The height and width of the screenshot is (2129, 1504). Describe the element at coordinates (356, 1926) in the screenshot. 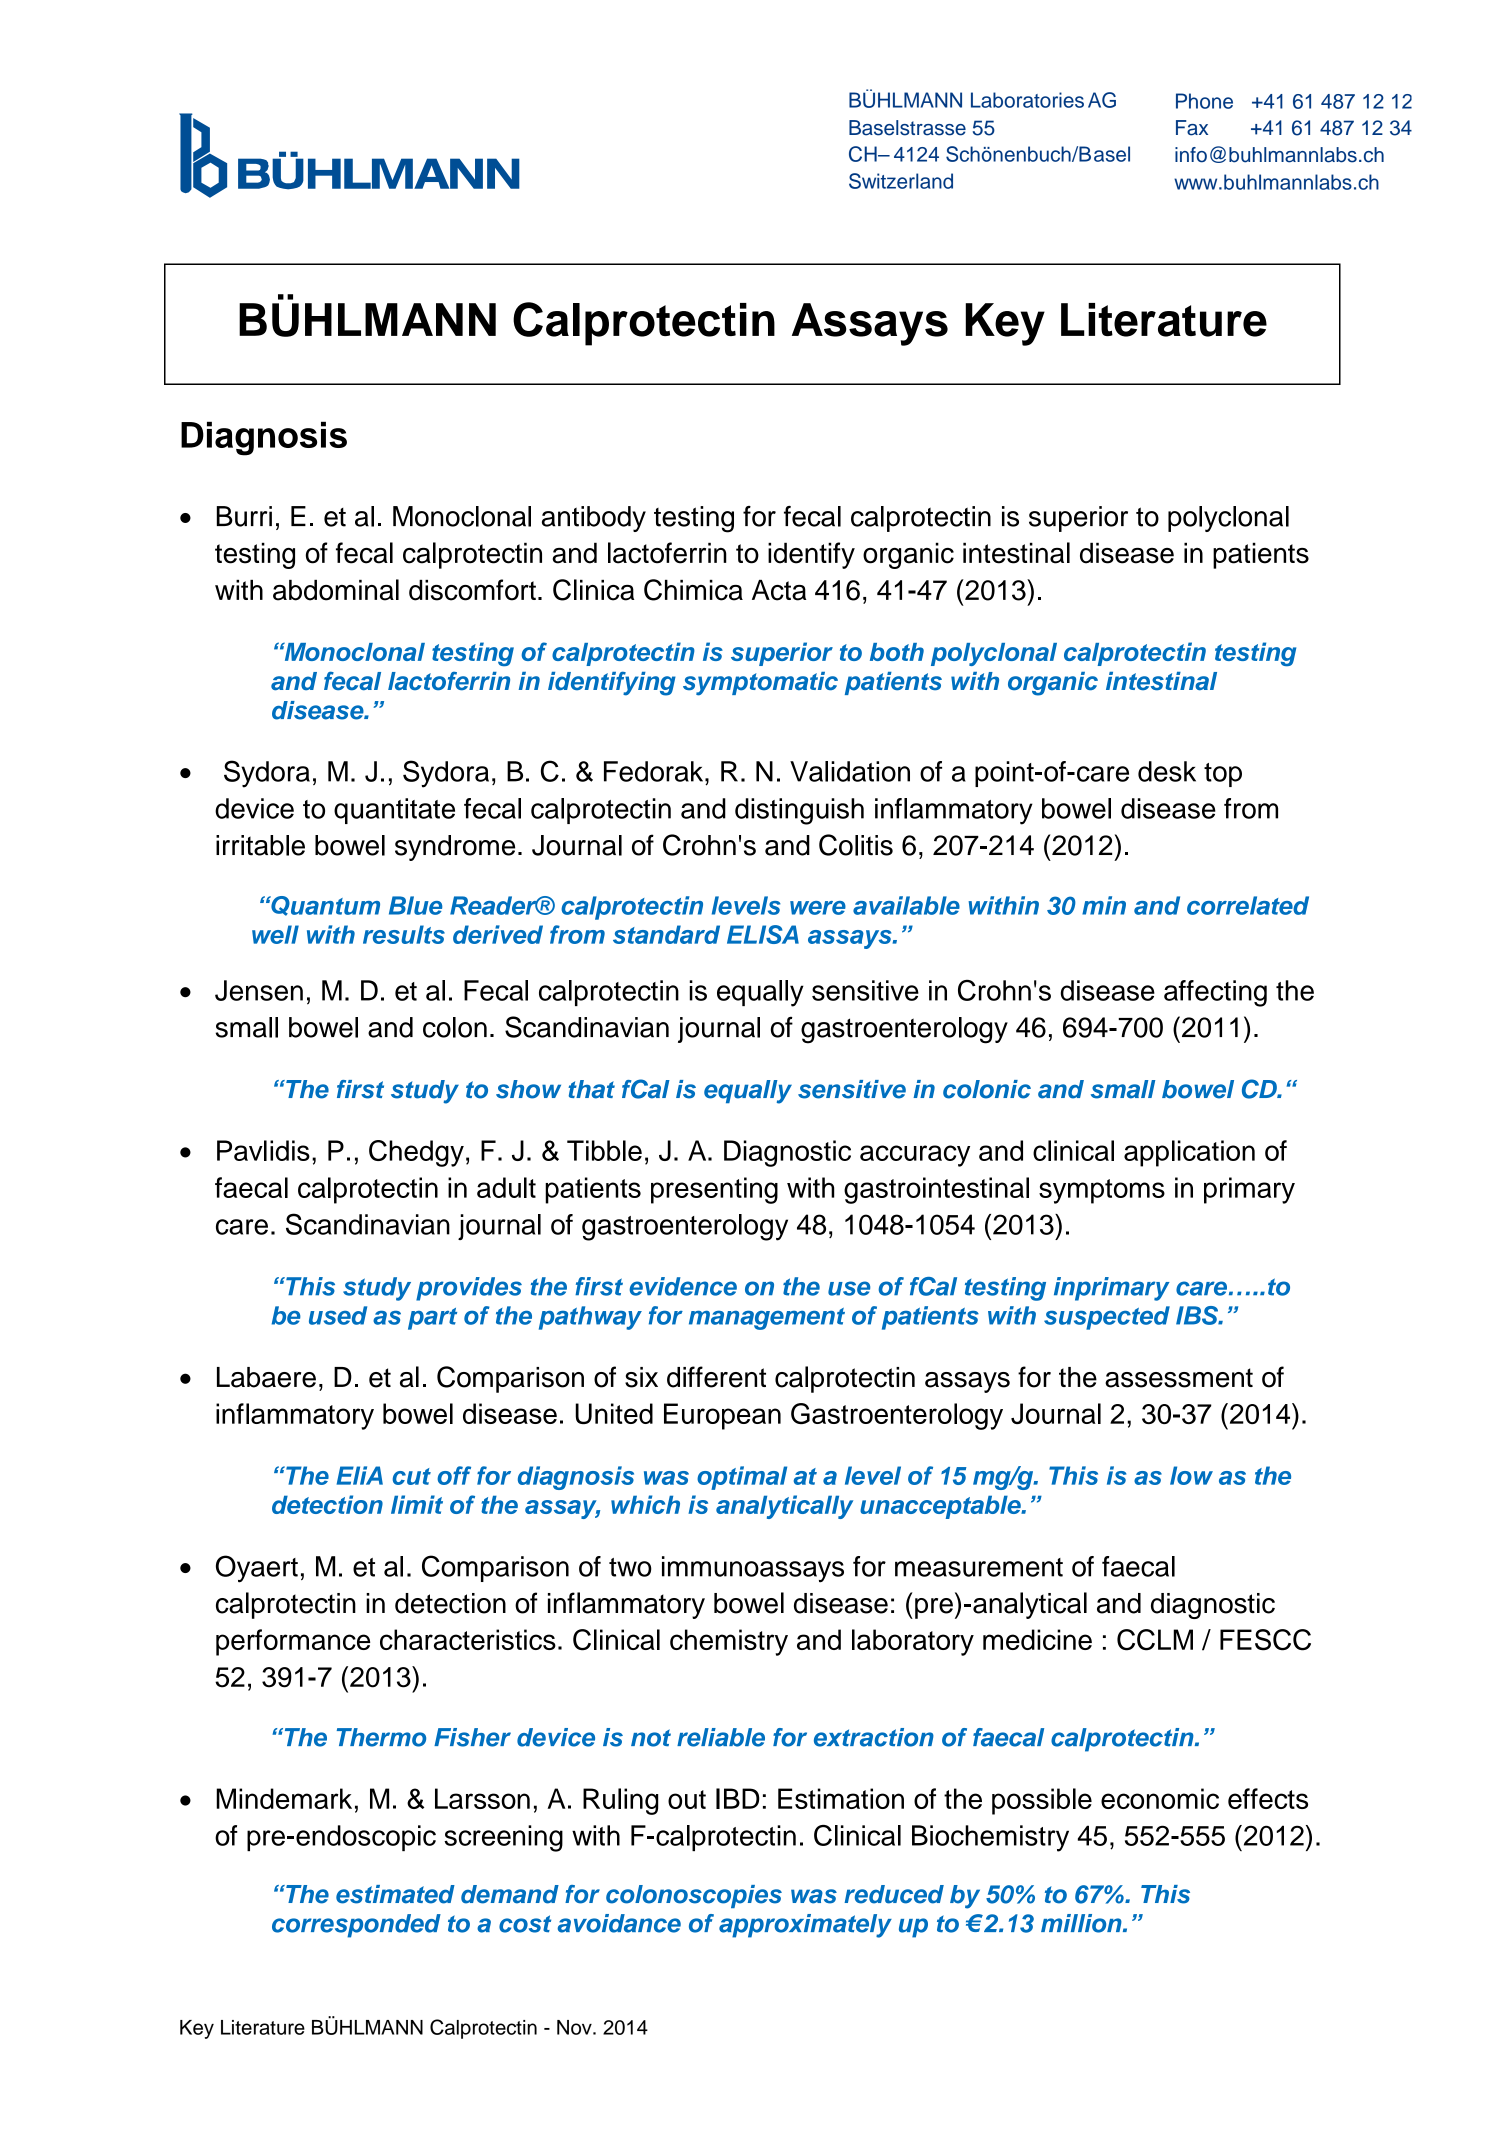

I see `corresponded` at that location.
